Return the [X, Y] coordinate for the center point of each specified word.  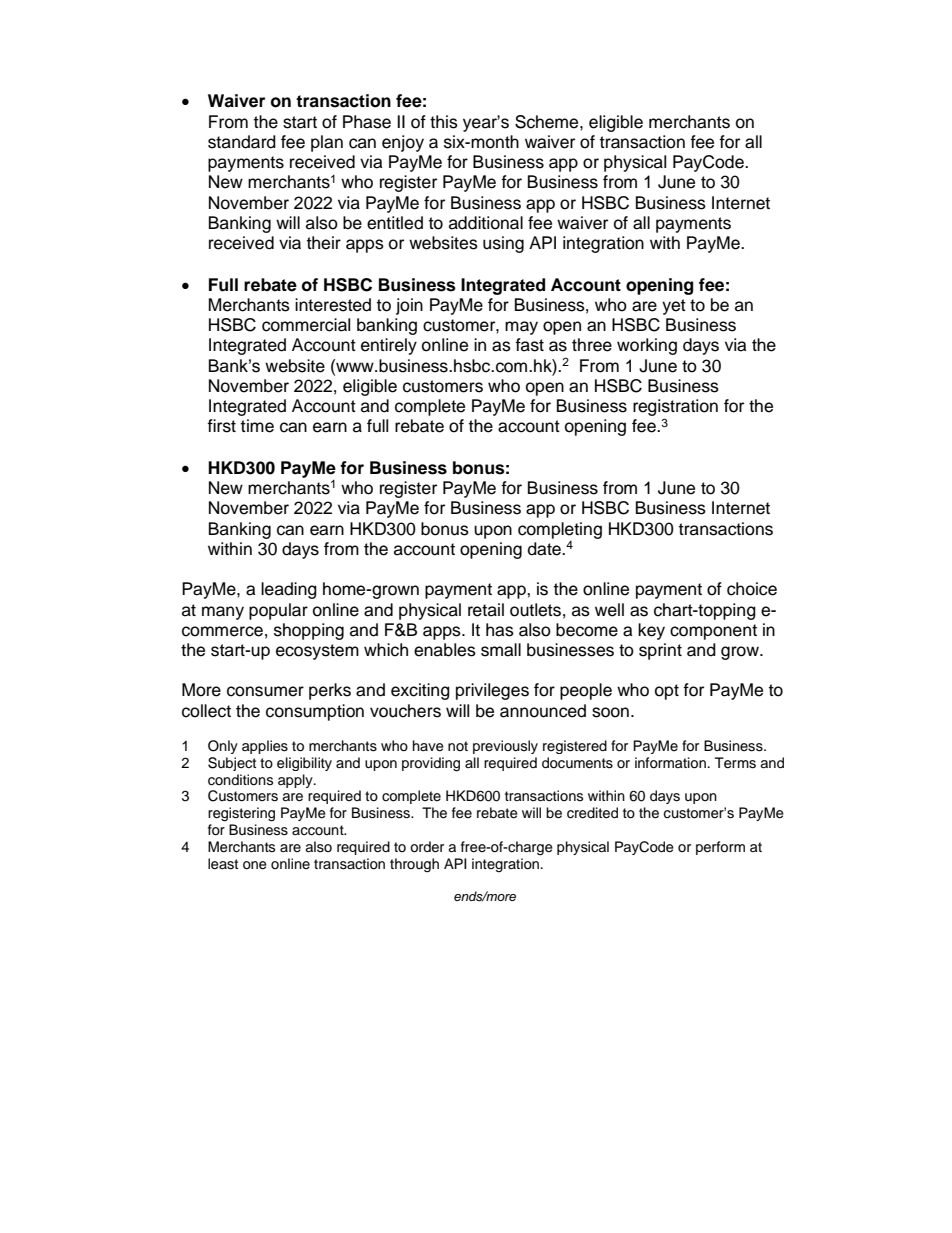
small [501, 650]
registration [675, 407]
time [257, 426]
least [223, 864]
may [521, 328]
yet [674, 307]
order [427, 847]
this [444, 122]
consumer [265, 691]
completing [560, 530]
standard [242, 142]
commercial [306, 325]
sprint [660, 651]
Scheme [548, 122]
